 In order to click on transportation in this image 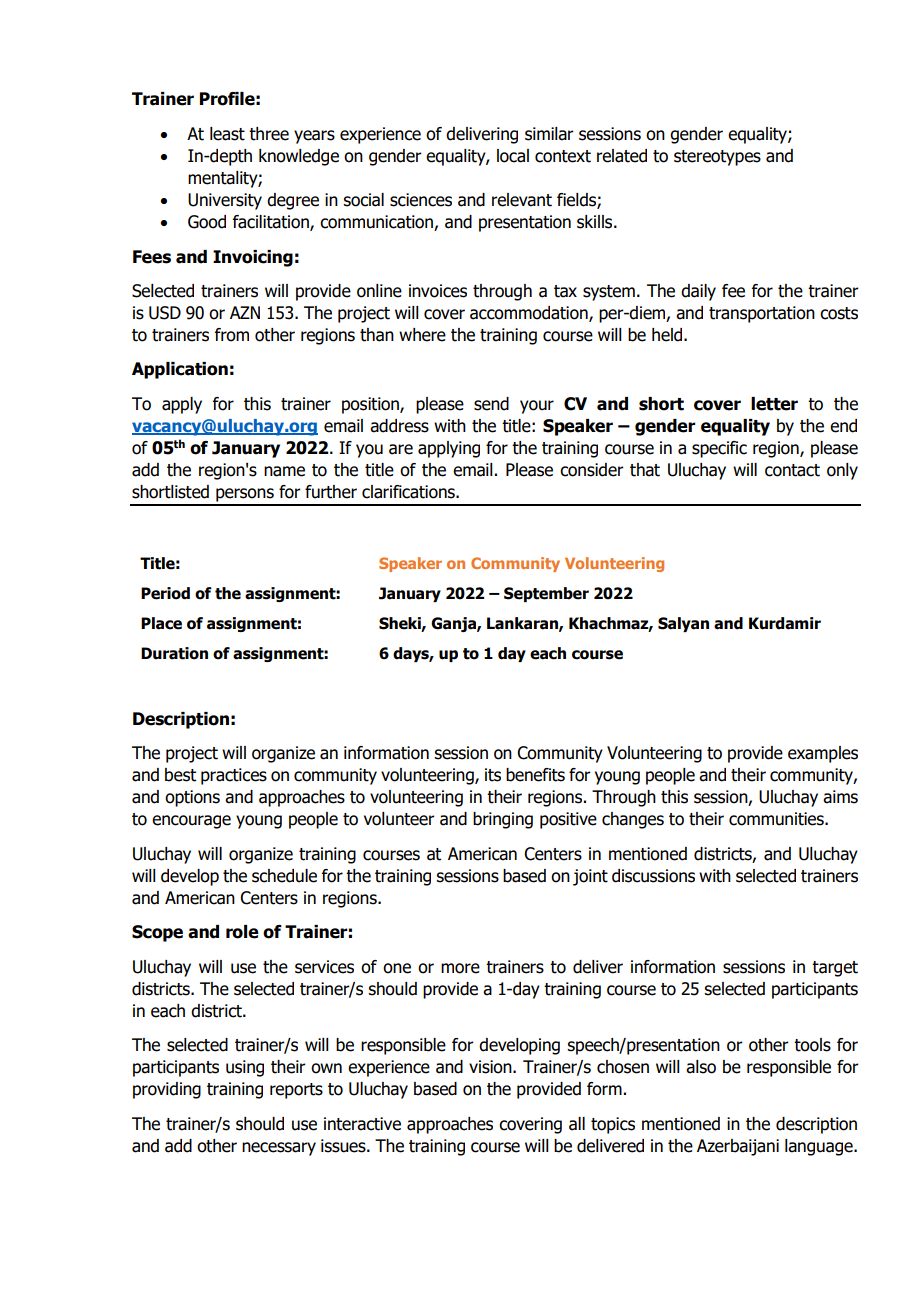, I will do `click(762, 314)`.
